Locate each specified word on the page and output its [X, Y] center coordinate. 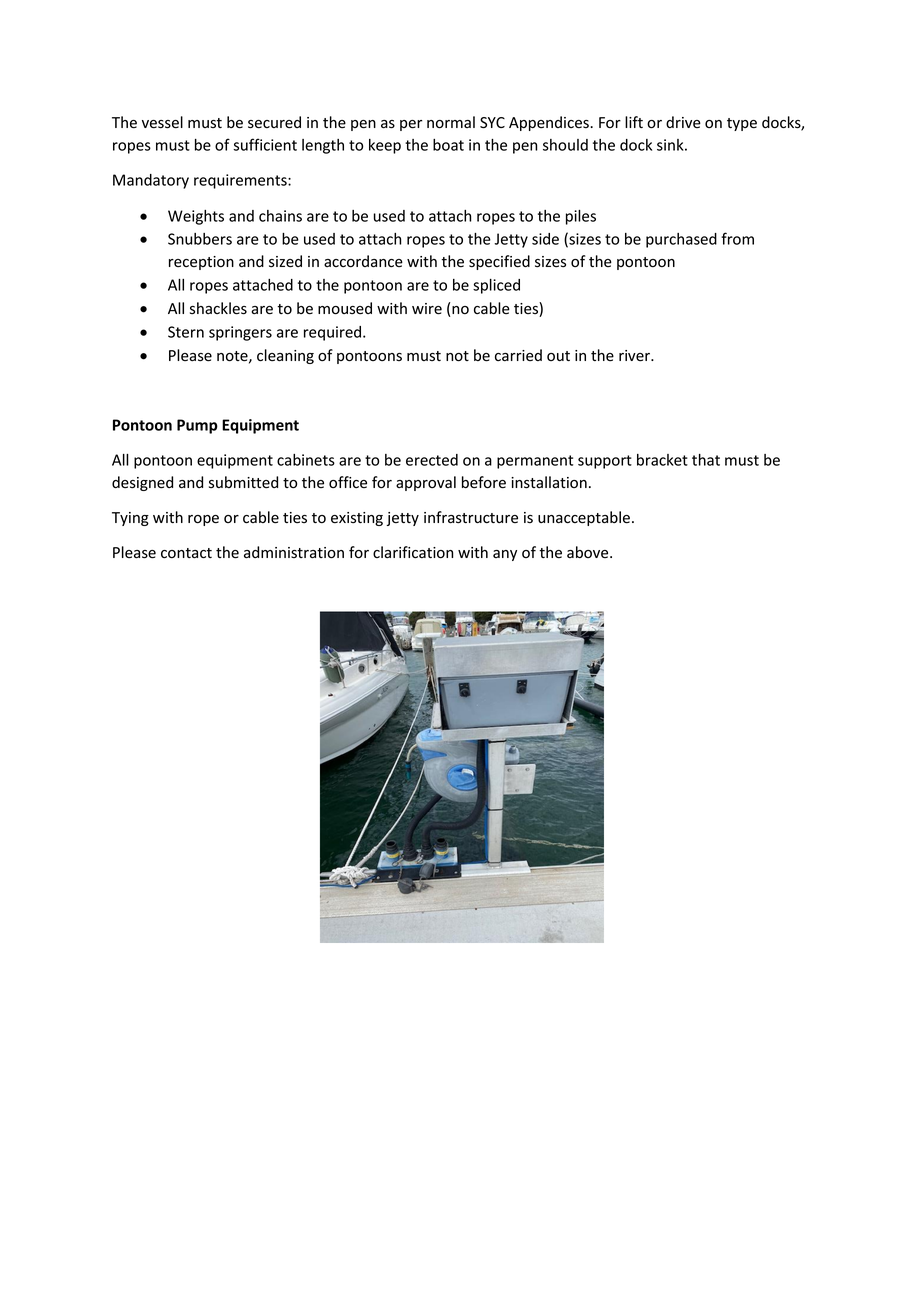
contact [186, 553]
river [635, 356]
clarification [413, 552]
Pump [197, 426]
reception [201, 263]
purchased [681, 240]
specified [499, 262]
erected [432, 460]
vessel [162, 122]
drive [683, 122]
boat [448, 145]
